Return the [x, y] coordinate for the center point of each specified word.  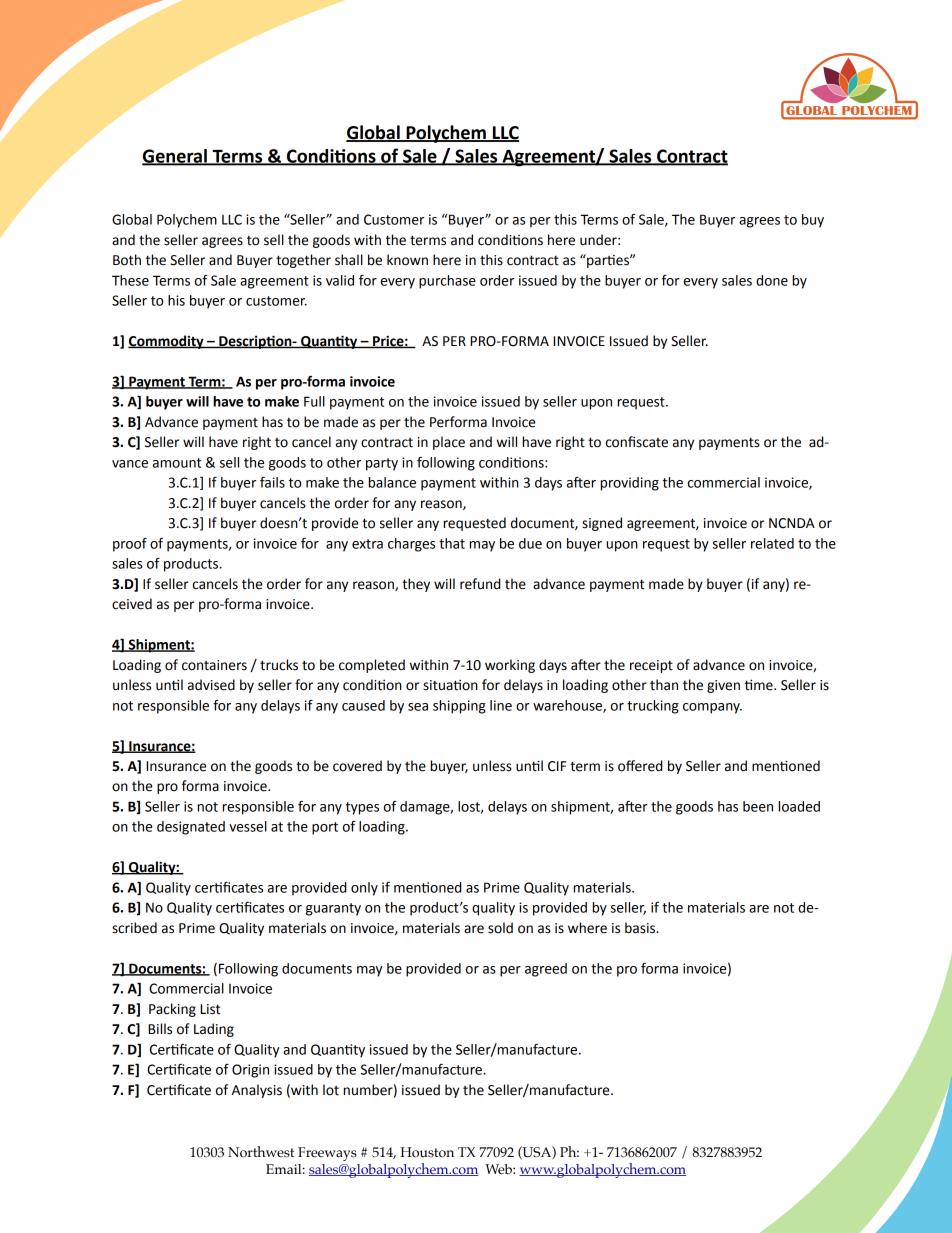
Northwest [261, 1152]
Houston [427, 1152]
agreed [546, 970]
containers [214, 665]
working [510, 666]
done [772, 280]
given [723, 686]
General [175, 157]
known [407, 260]
